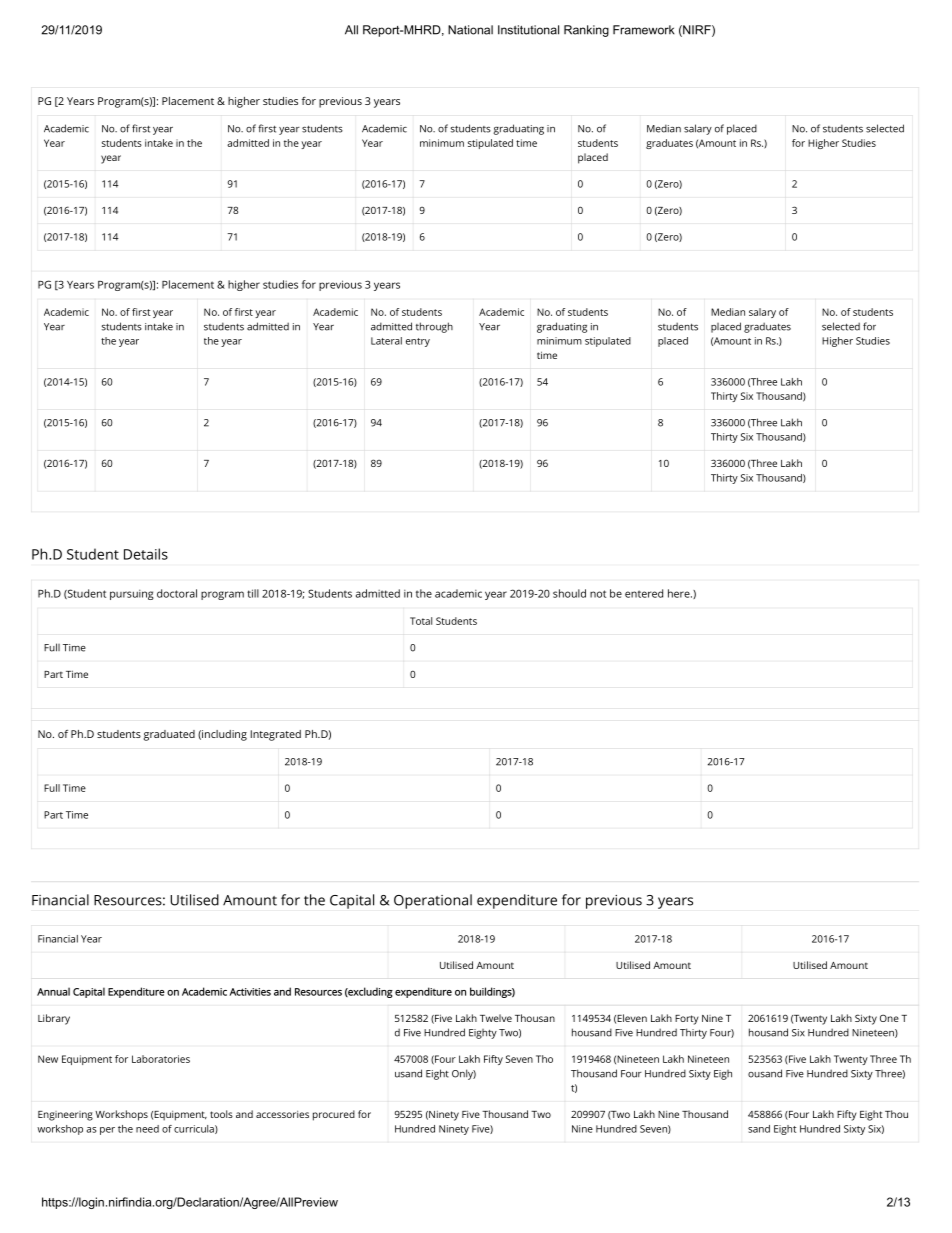  What do you see at coordinates (386, 341) in the screenshot?
I see `Lateral` at bounding box center [386, 341].
